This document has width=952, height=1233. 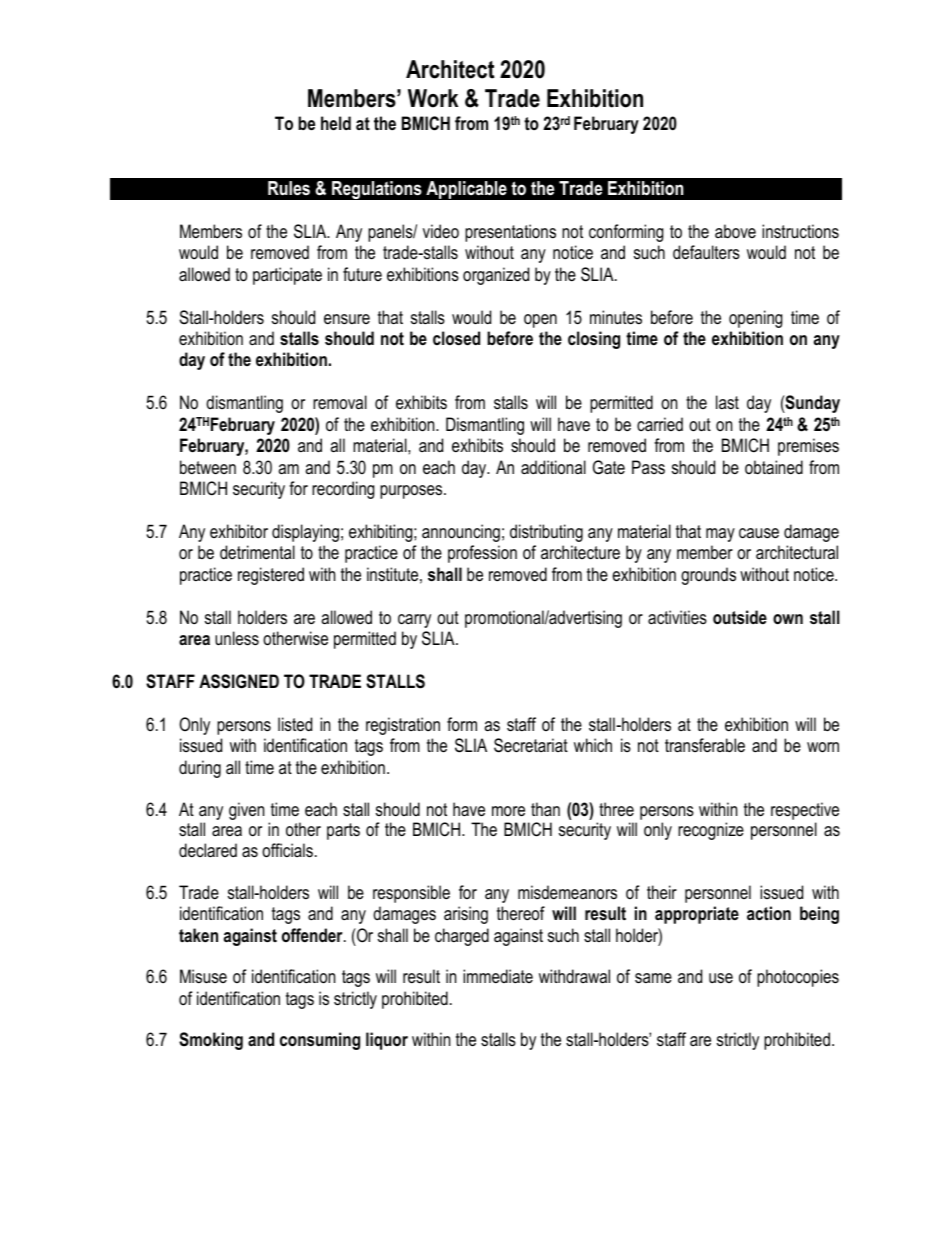 What do you see at coordinates (295, 724) in the document?
I see `listed` at bounding box center [295, 724].
